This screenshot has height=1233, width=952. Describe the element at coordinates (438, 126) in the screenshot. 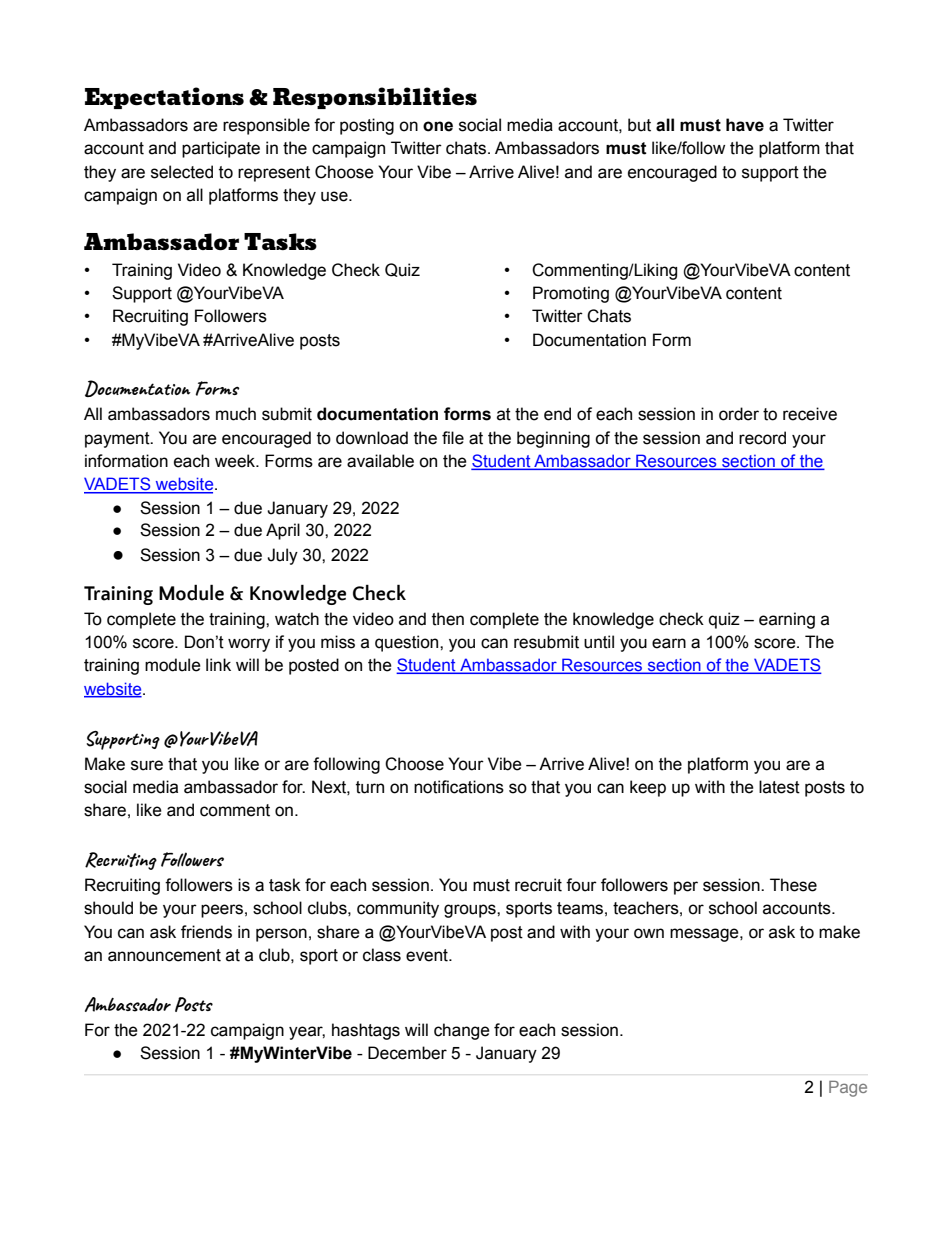

I see `one` at that location.
